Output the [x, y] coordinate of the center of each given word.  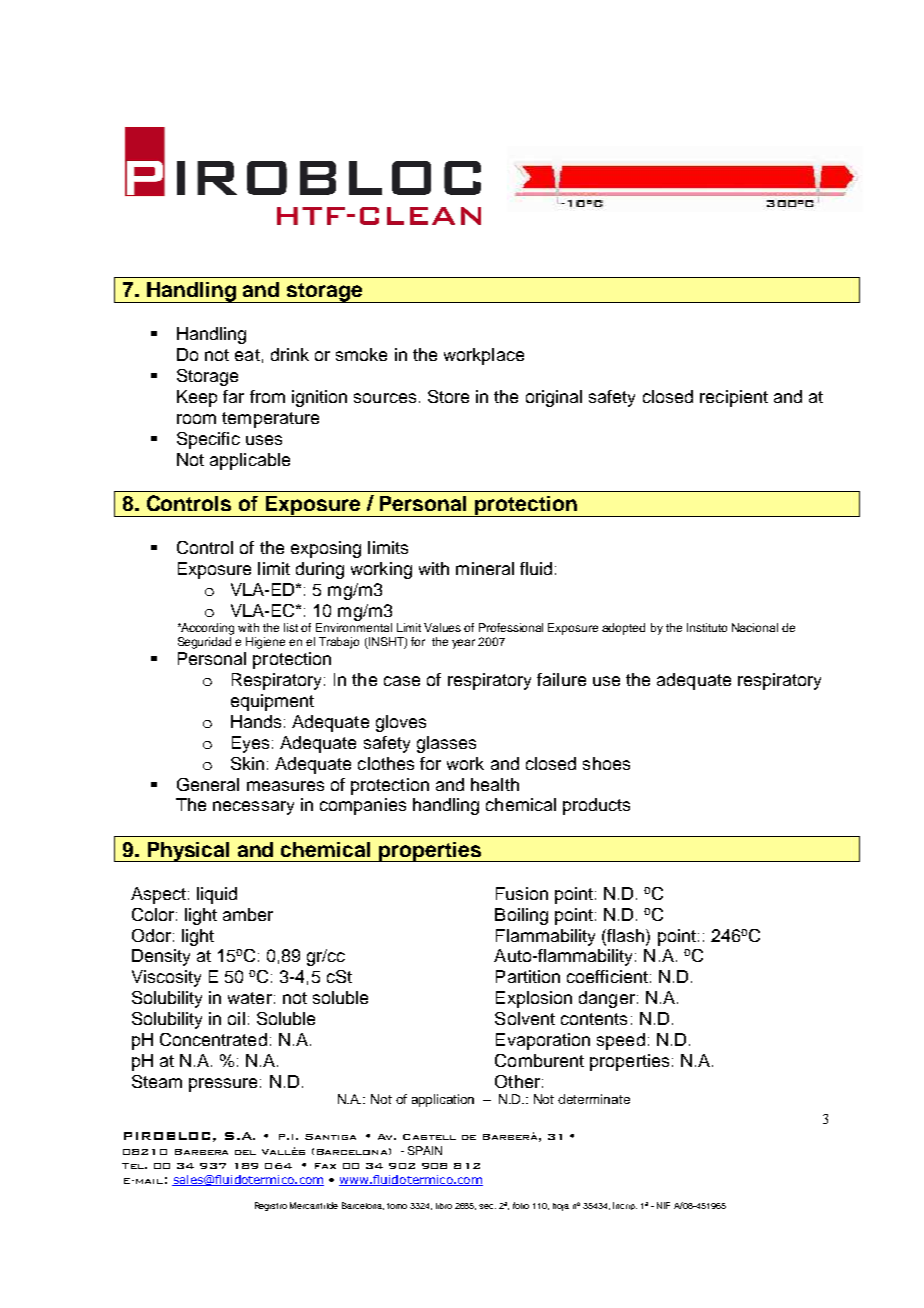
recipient [734, 398]
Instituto [707, 627]
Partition [528, 976]
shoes [606, 763]
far [233, 396]
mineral [485, 568]
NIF [663, 1205]
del [245, 1152]
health [495, 784]
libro [444, 1206]
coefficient [607, 976]
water [250, 998]
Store [448, 396]
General [208, 784]
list [291, 627]
